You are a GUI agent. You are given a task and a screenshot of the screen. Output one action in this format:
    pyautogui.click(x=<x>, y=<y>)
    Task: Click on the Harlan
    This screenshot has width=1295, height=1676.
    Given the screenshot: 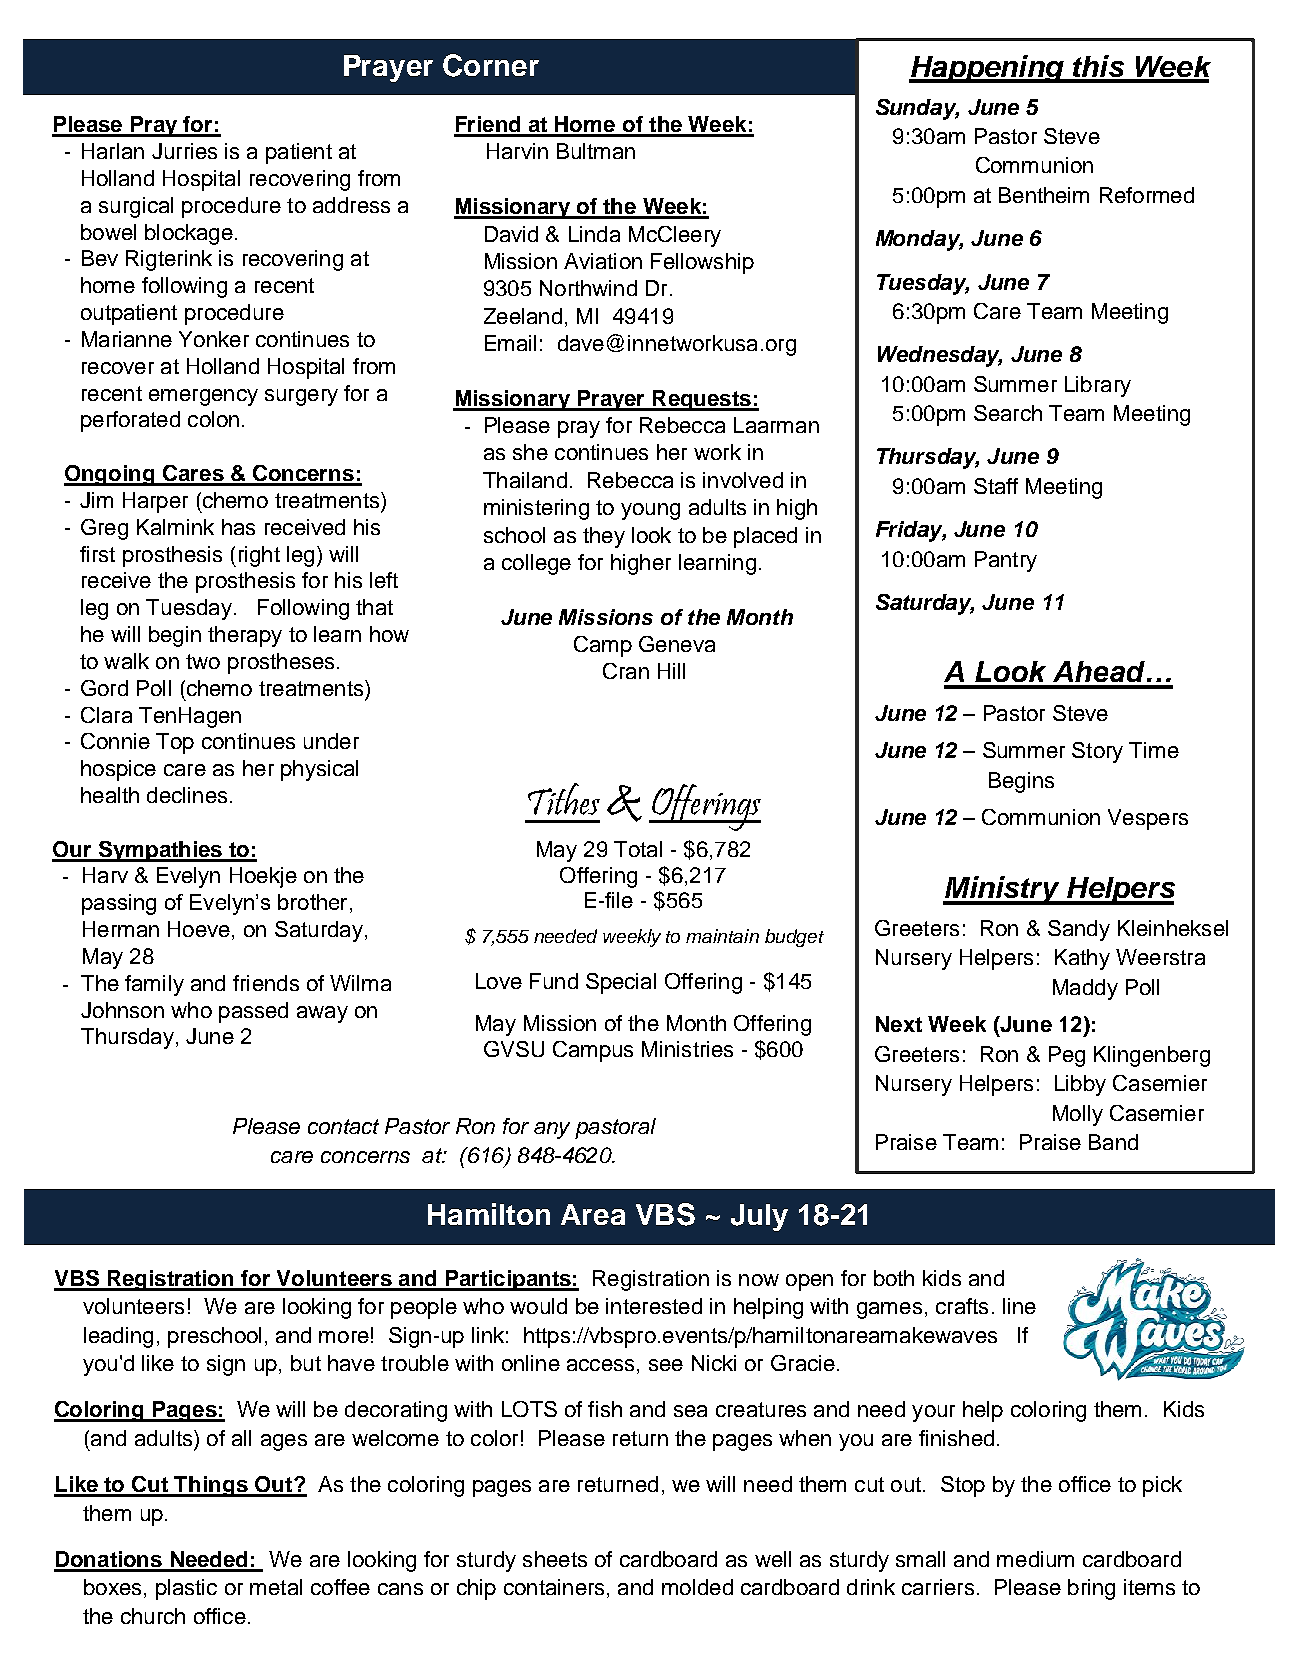 What is the action you would take?
    pyautogui.click(x=113, y=151)
